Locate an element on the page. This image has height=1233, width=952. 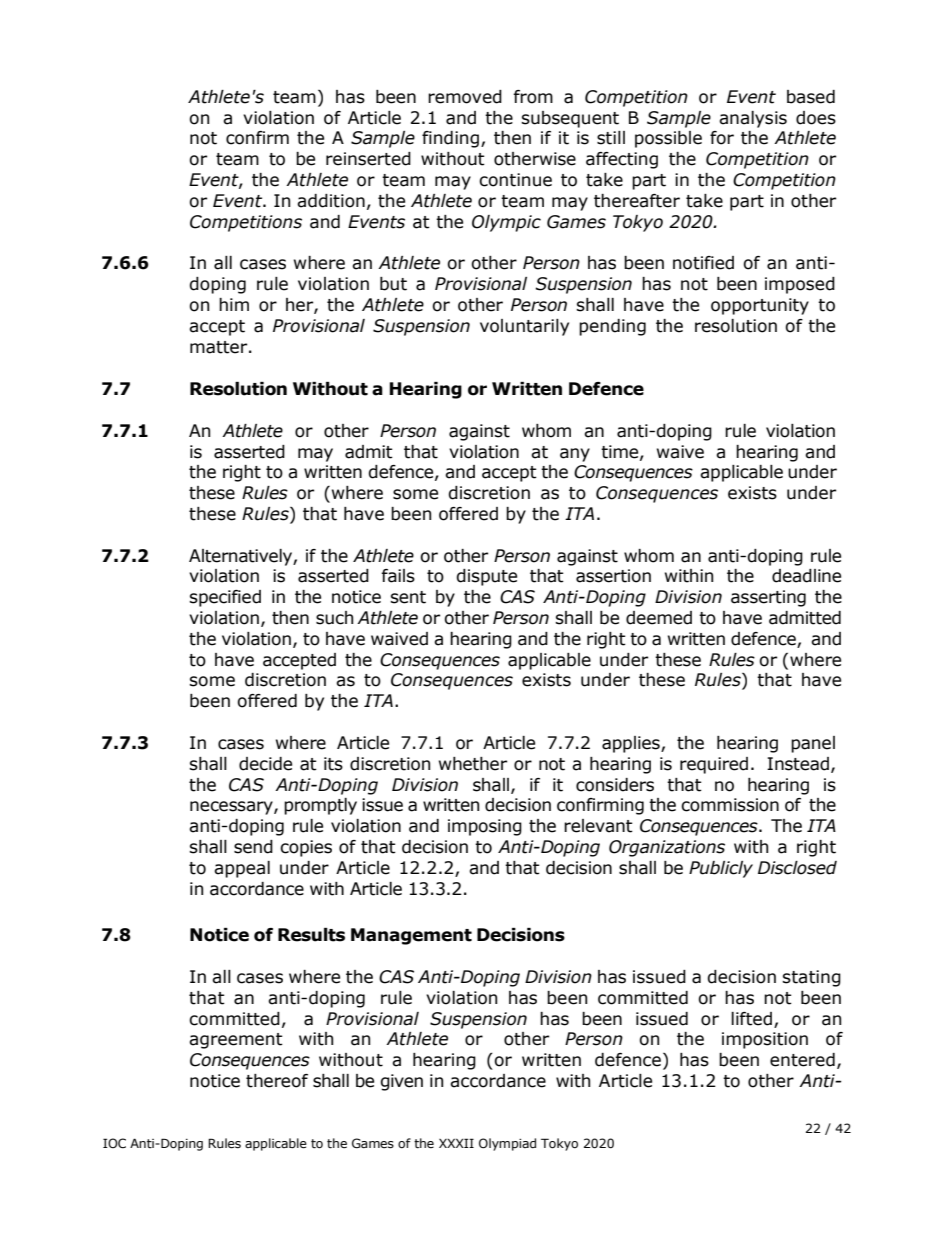
Publicly is located at coordinates (721, 869).
